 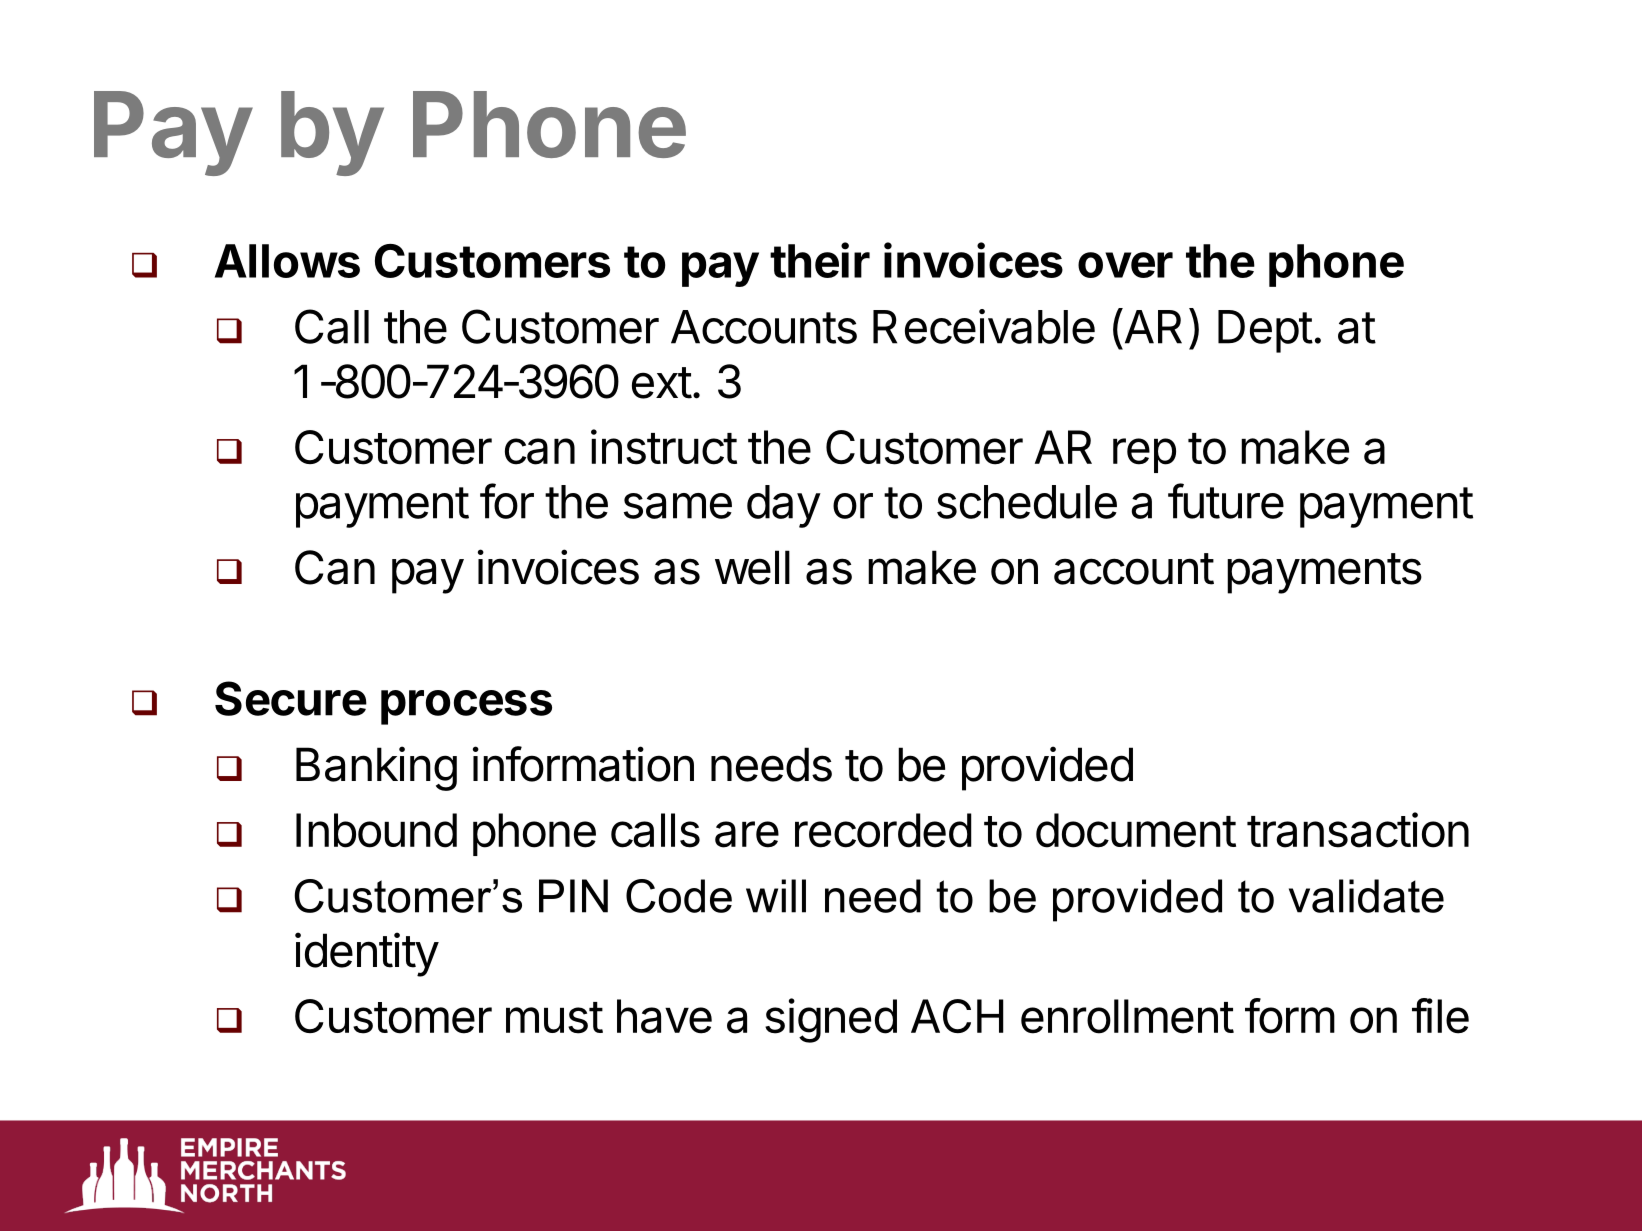 I want to click on process, so click(x=466, y=707).
